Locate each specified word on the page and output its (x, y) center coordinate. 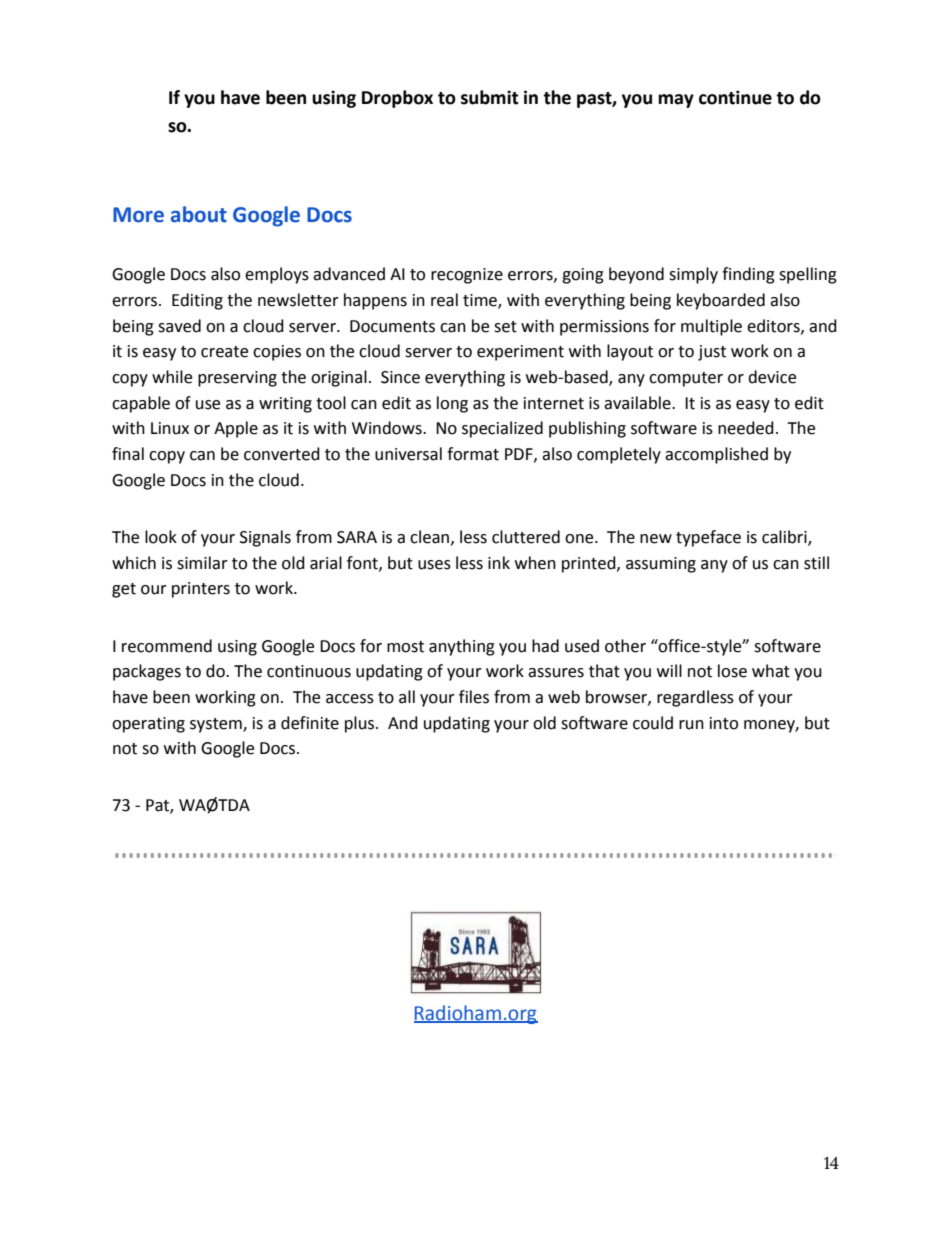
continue (735, 97)
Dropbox (397, 99)
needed (746, 428)
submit (490, 97)
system (217, 725)
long (452, 404)
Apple (236, 429)
